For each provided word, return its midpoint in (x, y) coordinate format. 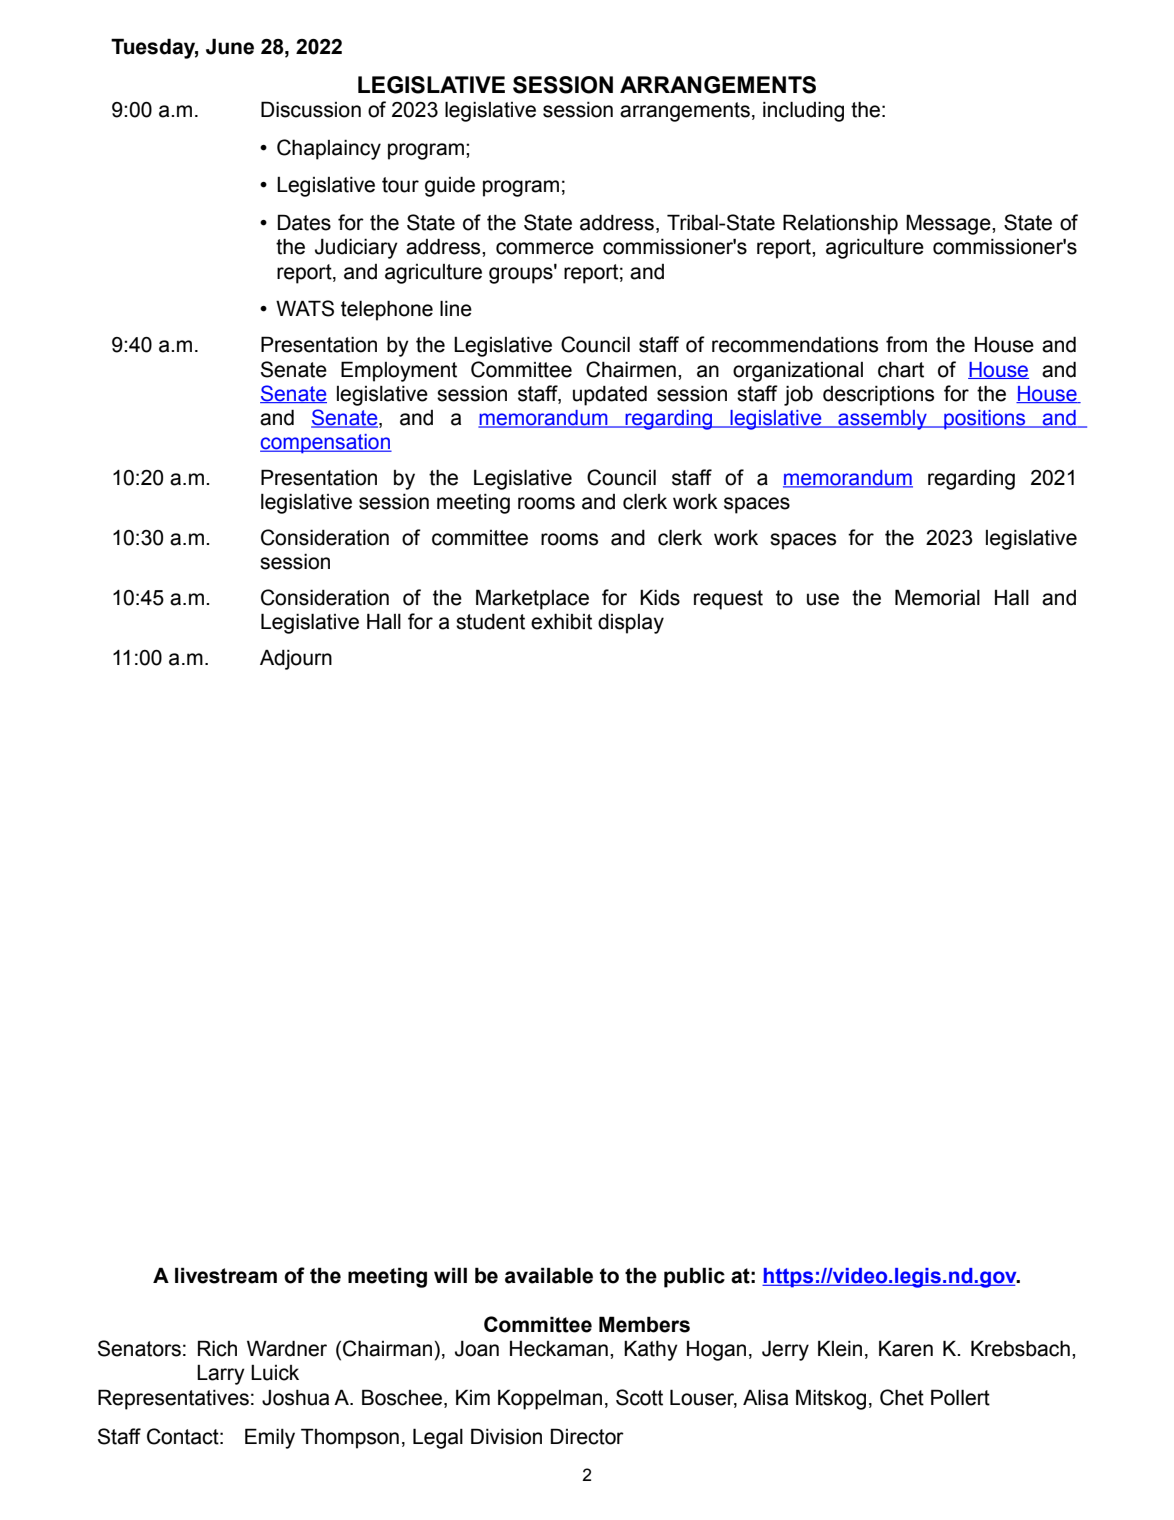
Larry (221, 1375)
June (230, 46)
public (694, 1277)
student (490, 622)
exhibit (561, 621)
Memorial (937, 597)
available (549, 1275)
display (631, 624)
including (803, 111)
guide (450, 186)
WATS (305, 308)
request (728, 600)
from (906, 344)
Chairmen (631, 369)
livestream (226, 1275)
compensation (326, 444)
